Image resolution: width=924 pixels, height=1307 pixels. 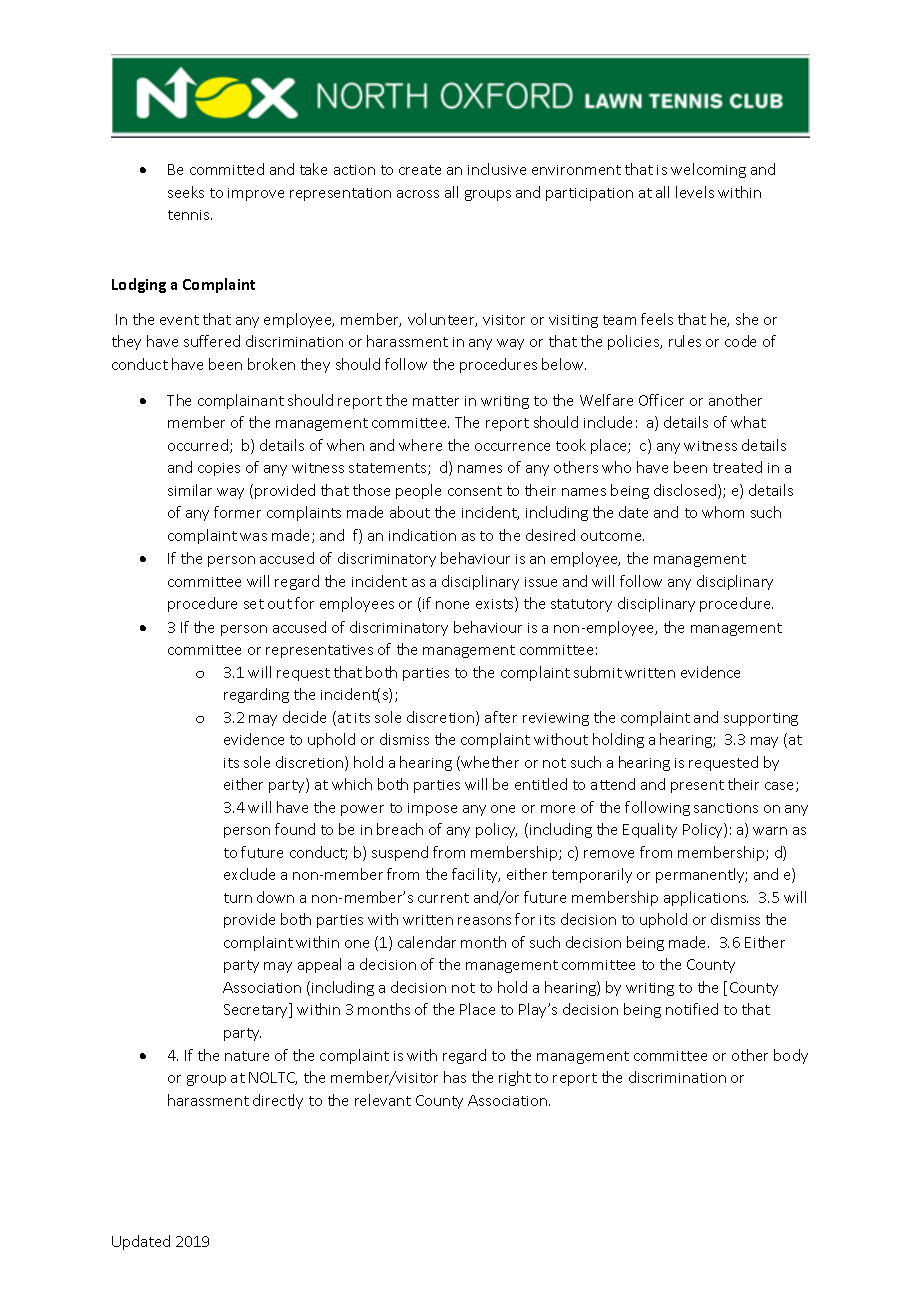 I want to click on matter, so click(x=436, y=401).
